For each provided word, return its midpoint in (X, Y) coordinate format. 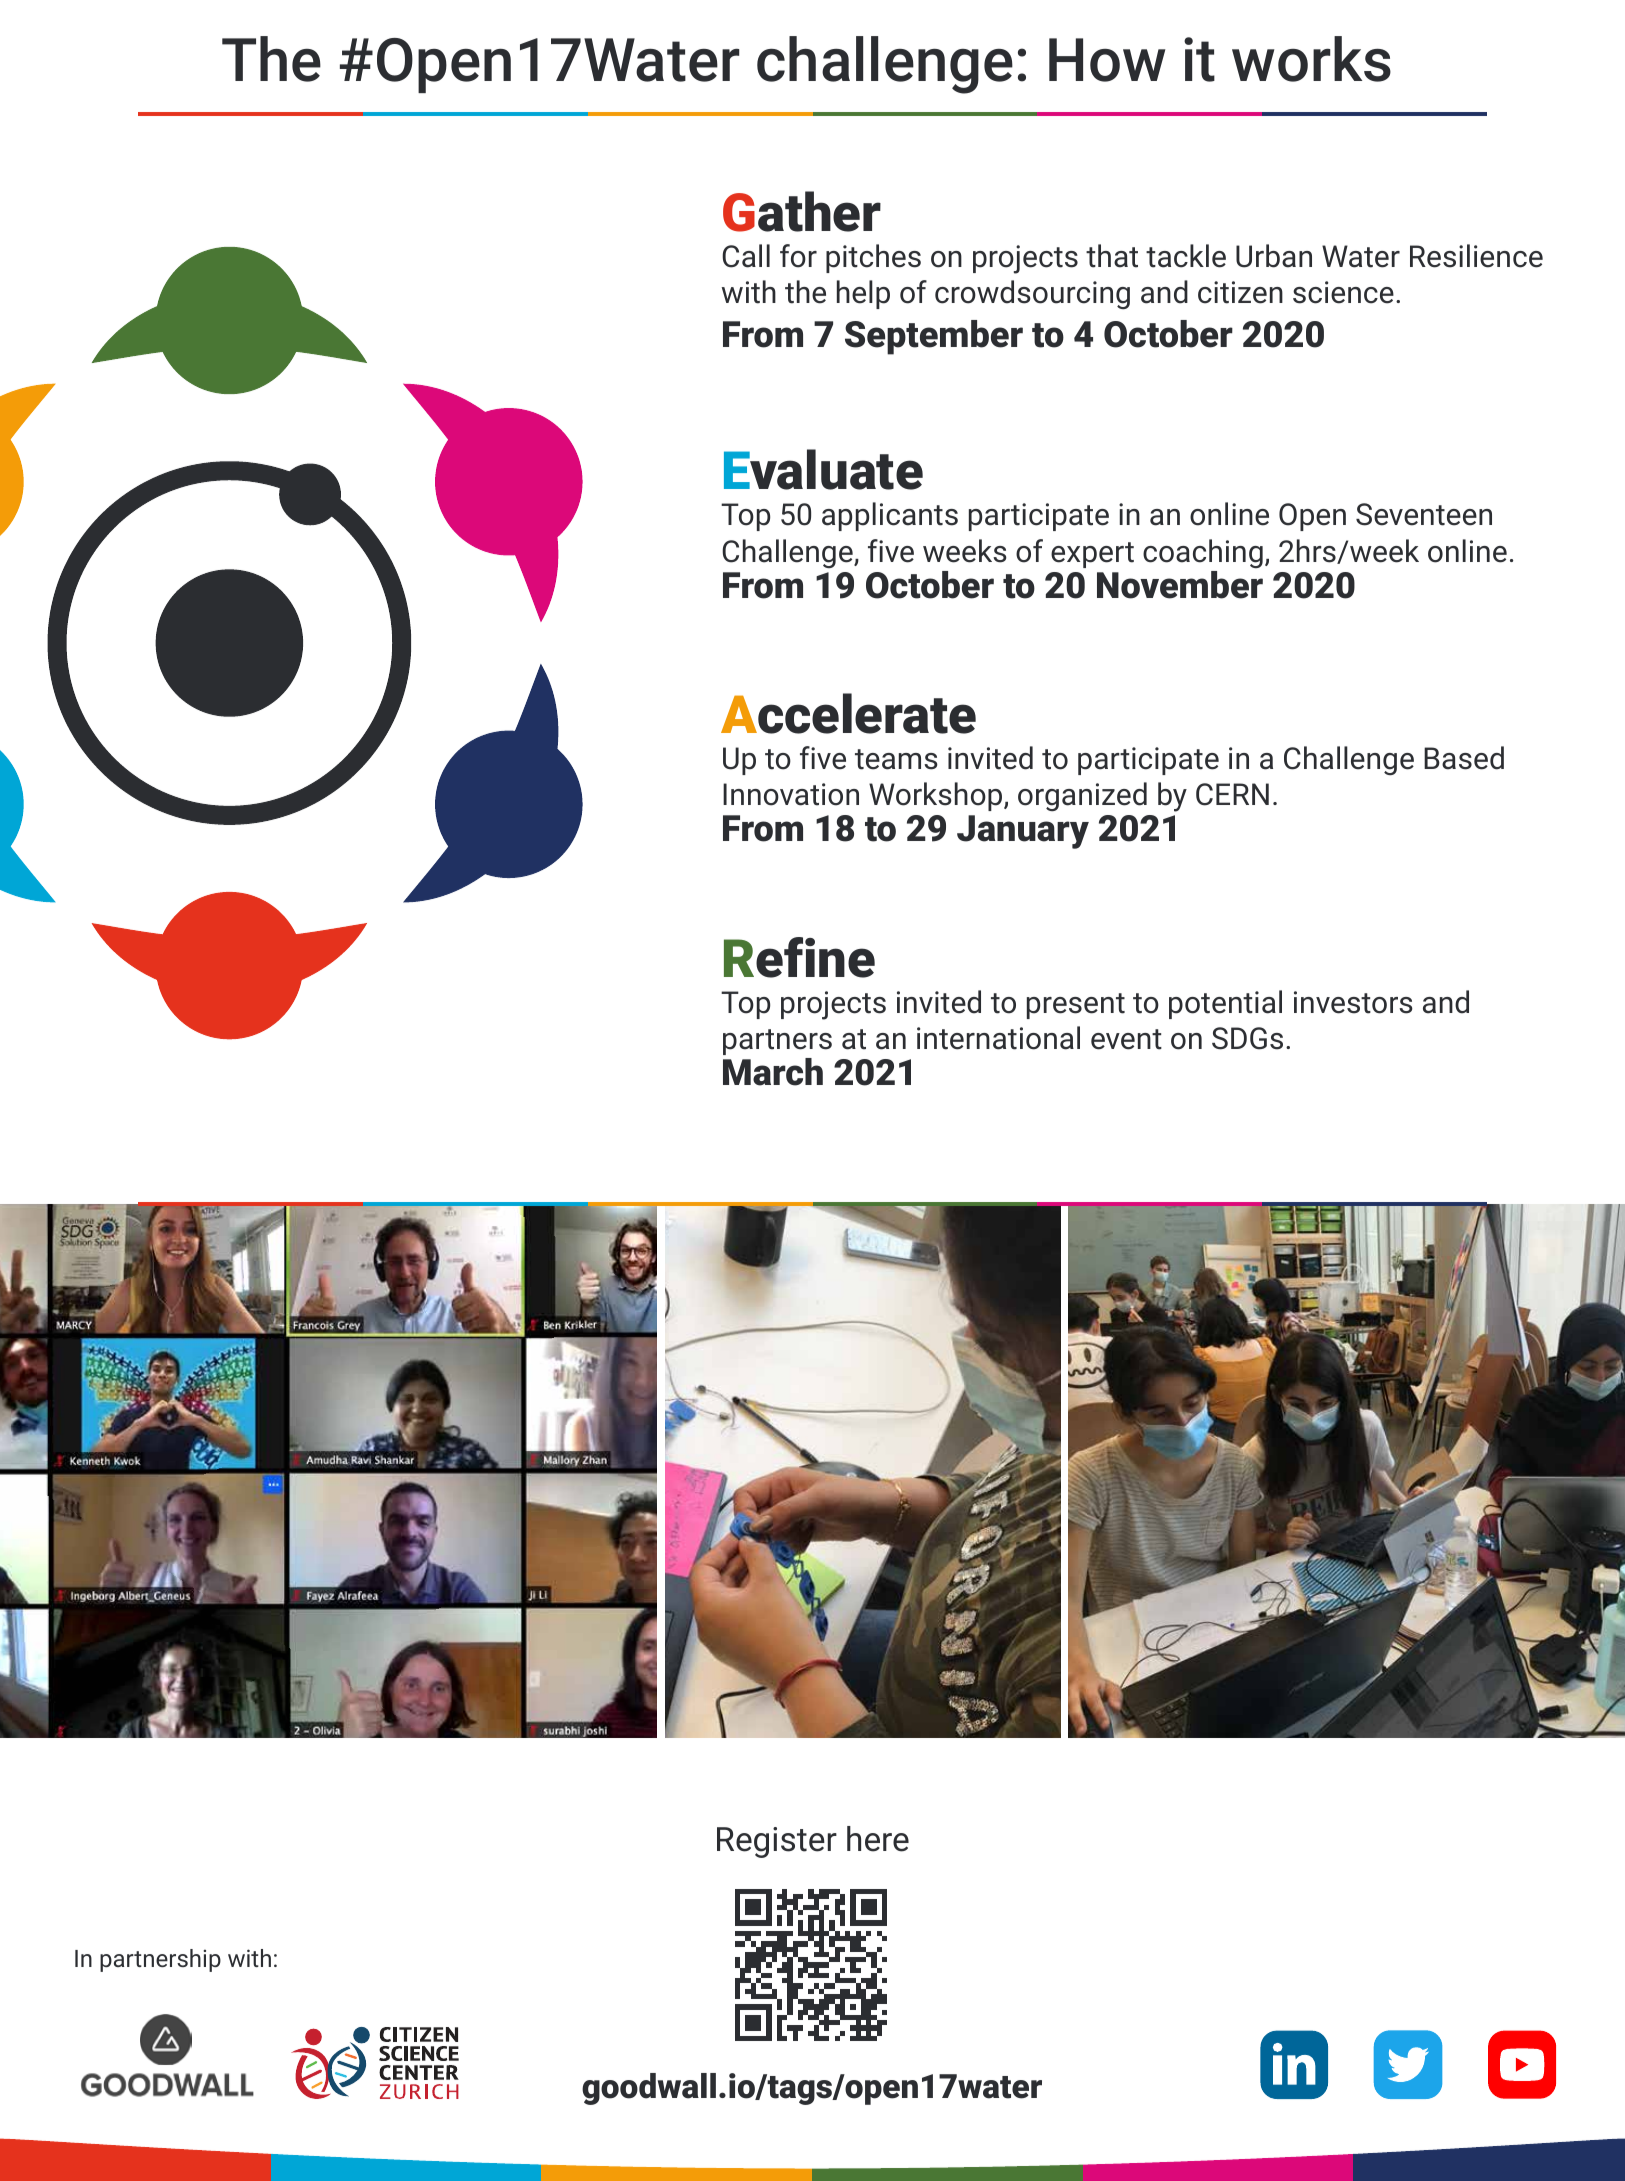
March (773, 1072)
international (998, 1038)
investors (1353, 1002)
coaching (1203, 553)
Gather (802, 211)
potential (1225, 1004)
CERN (1232, 794)
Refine (799, 957)
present (1076, 1006)
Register (777, 1842)
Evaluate (823, 469)
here (878, 1839)
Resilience (1476, 256)
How (1107, 60)
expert (1092, 555)
